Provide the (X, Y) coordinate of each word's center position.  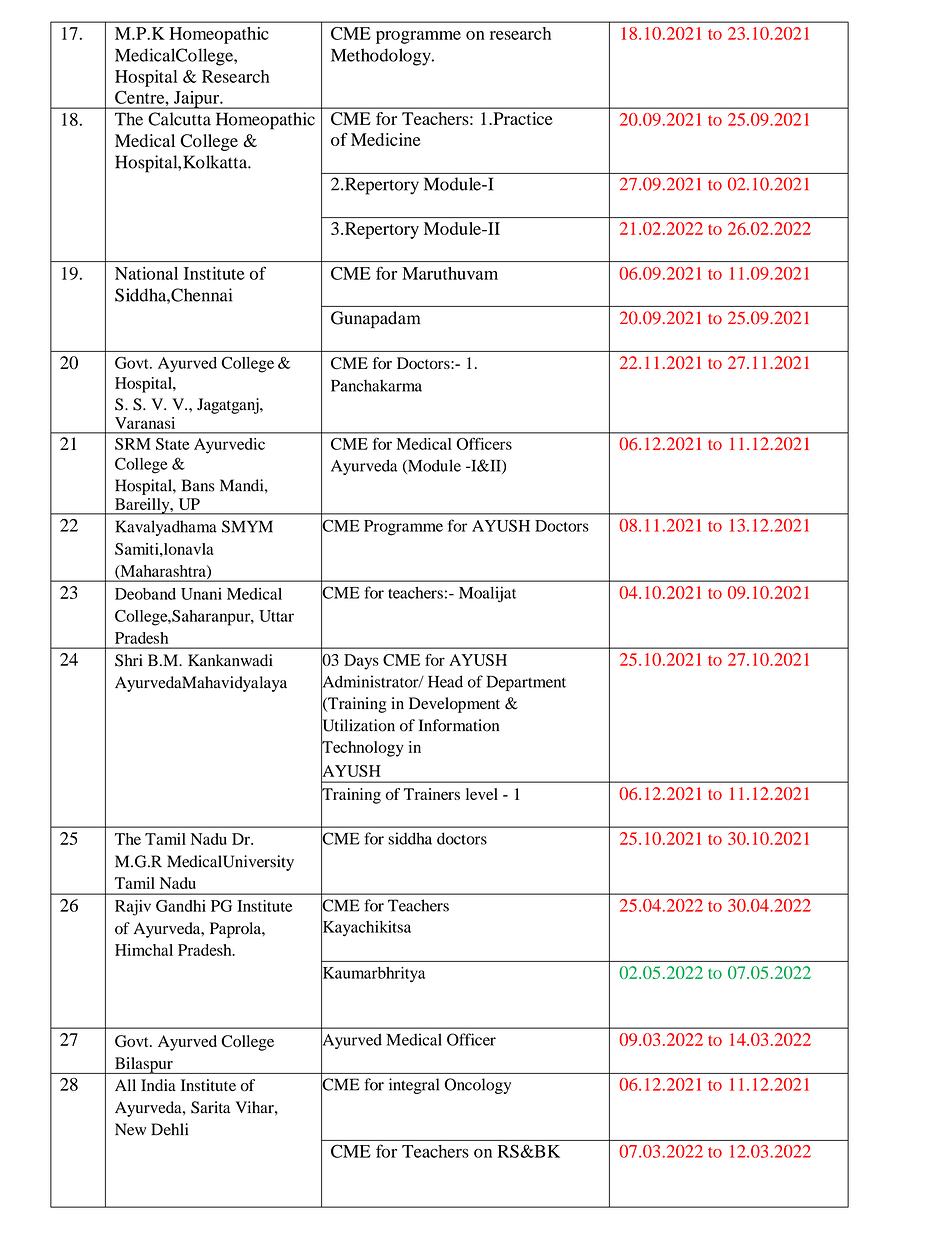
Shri (129, 660)
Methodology (382, 57)
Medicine (386, 139)
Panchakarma (376, 385)
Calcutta (179, 119)
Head (445, 681)
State (173, 444)
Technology (362, 749)
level (482, 794)
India (158, 1085)
